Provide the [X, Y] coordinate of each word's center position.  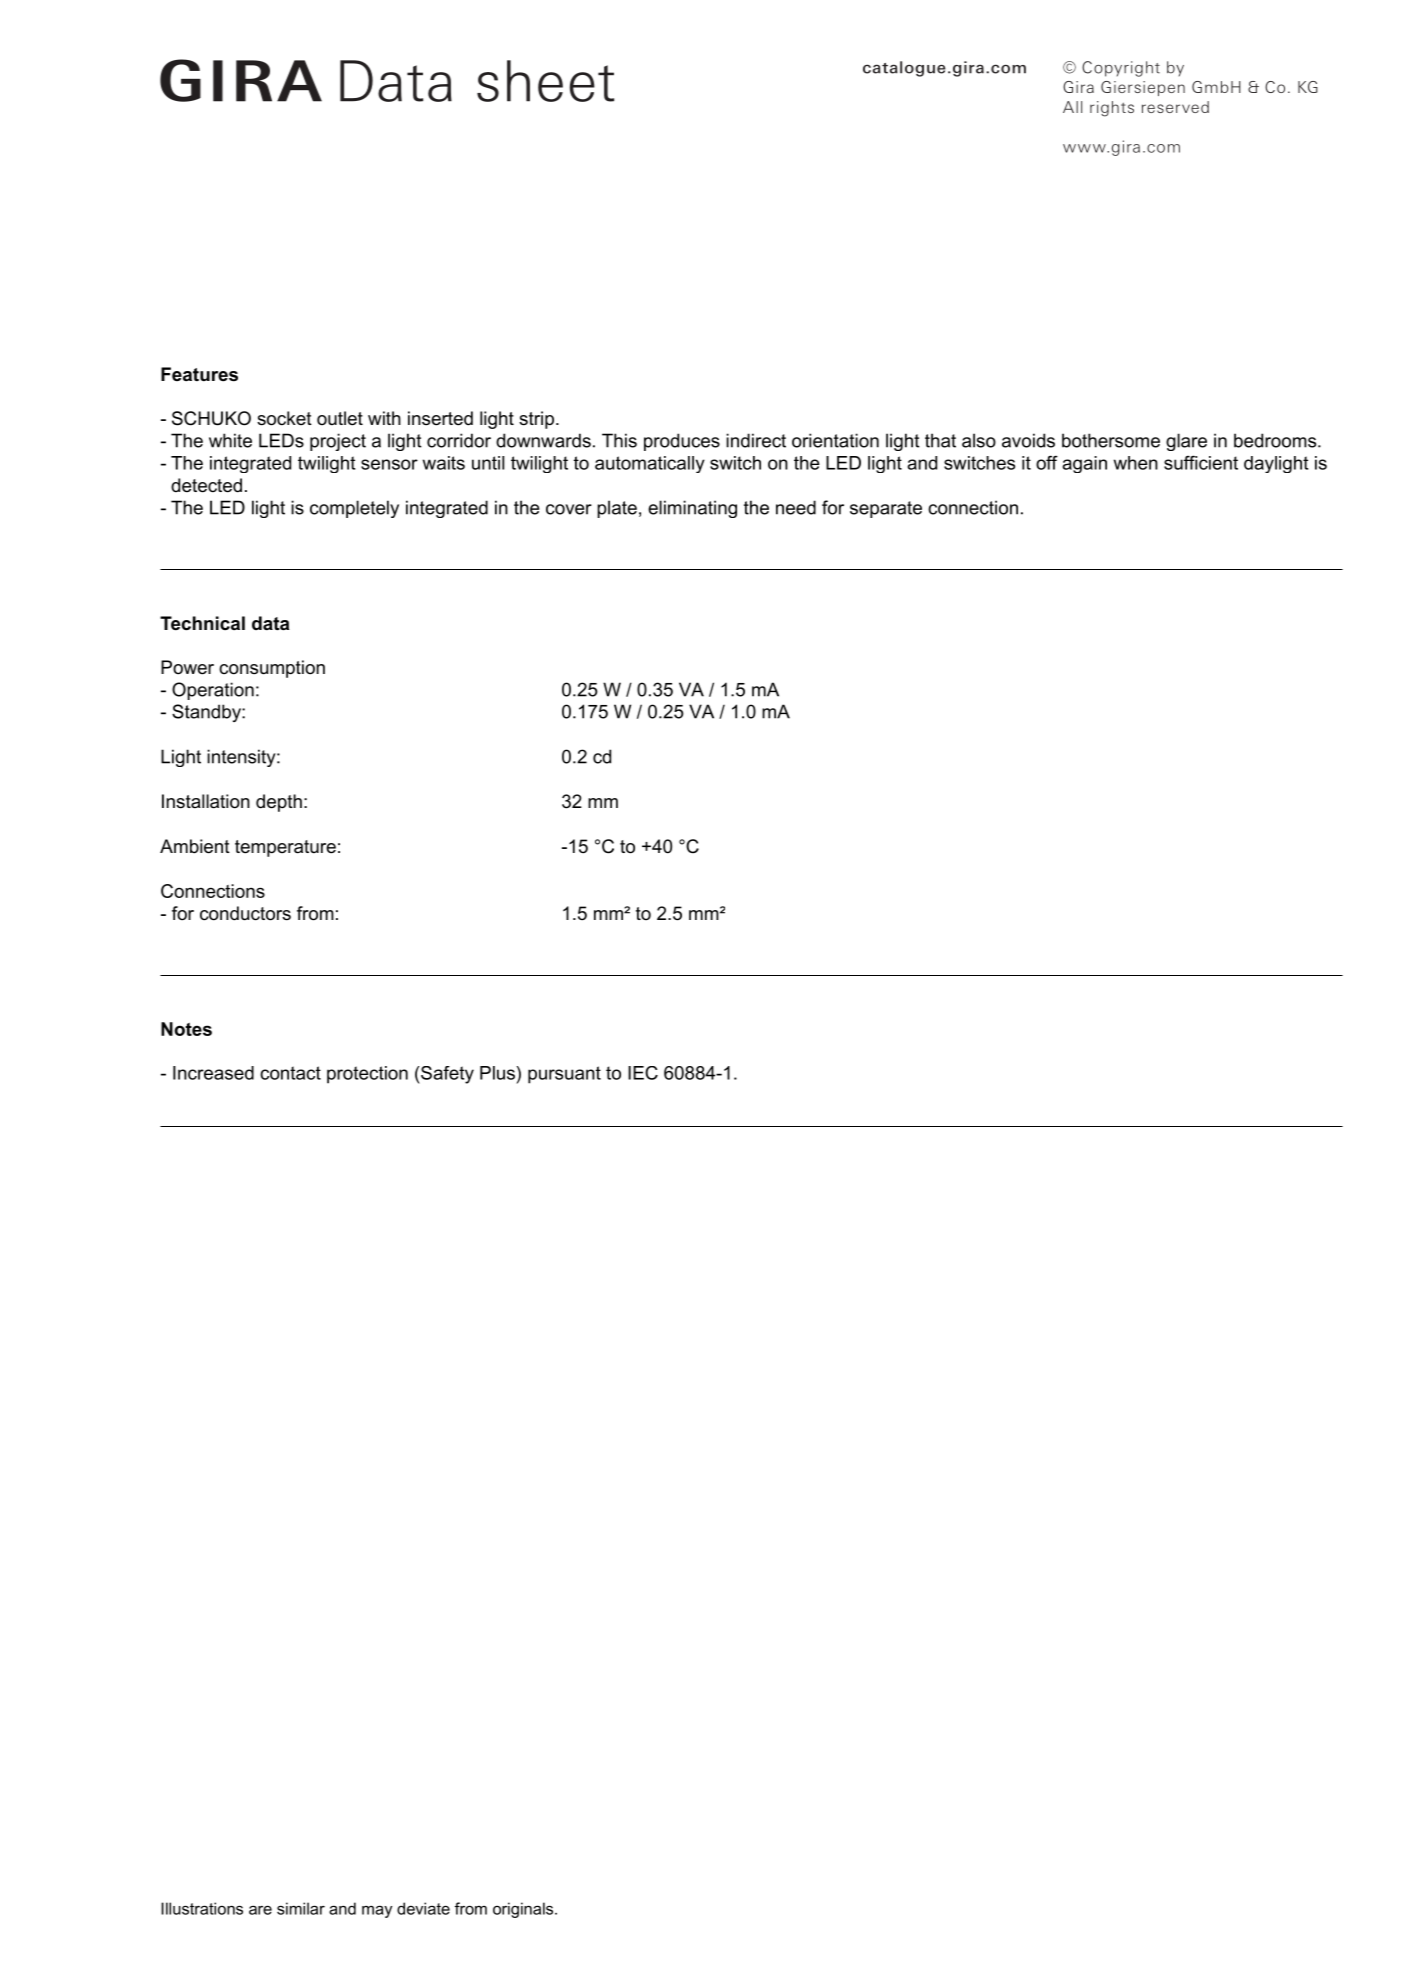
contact [290, 1073]
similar [301, 1908]
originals [524, 1910]
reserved [1175, 107]
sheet [545, 81]
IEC [643, 1073]
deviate [423, 1908]
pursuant [564, 1075]
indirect [756, 440]
